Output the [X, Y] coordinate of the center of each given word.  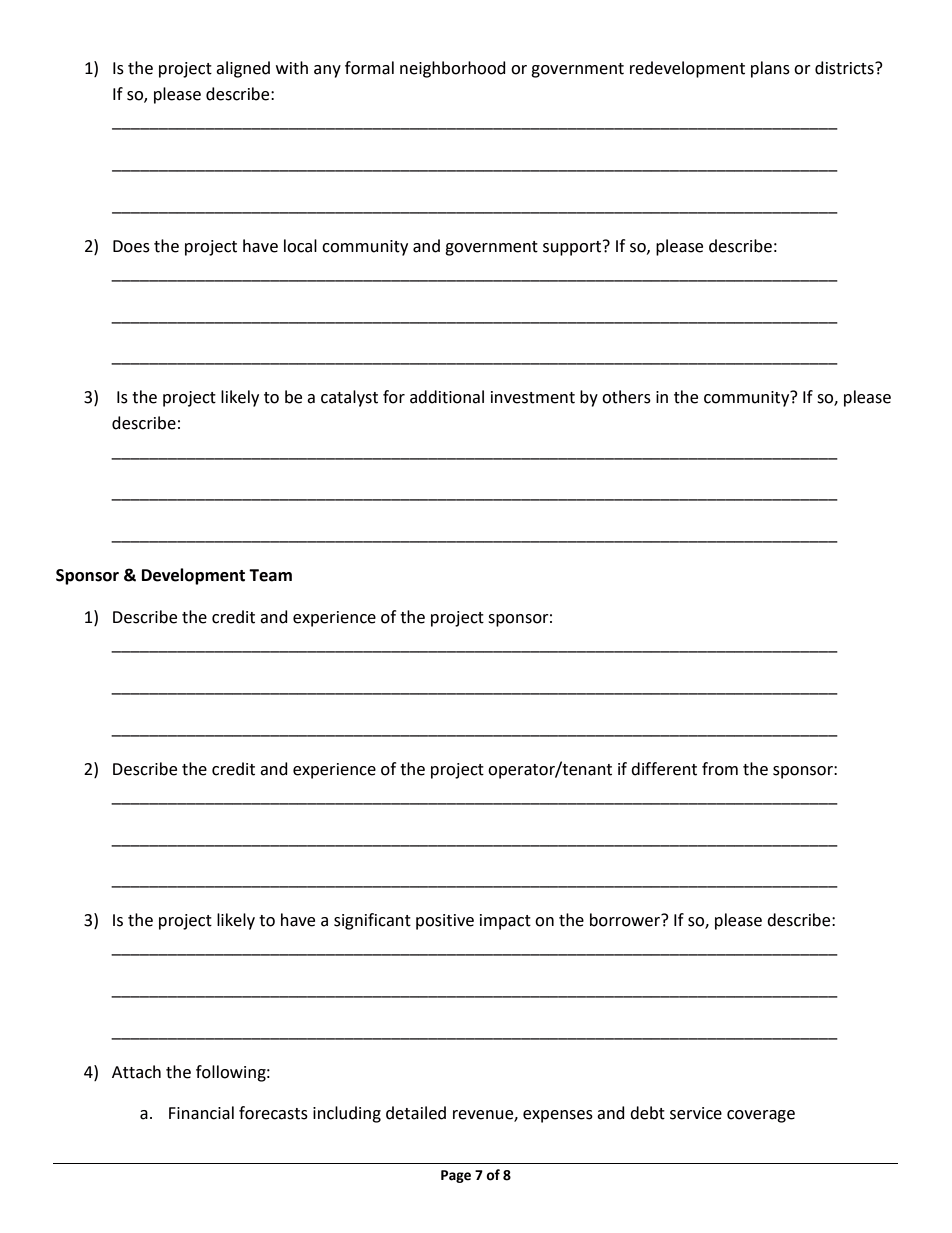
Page [456, 1176]
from [720, 769]
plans [770, 69]
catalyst [349, 398]
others [626, 397]
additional [447, 397]
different [664, 769]
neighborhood [453, 69]
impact [505, 922]
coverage [761, 1116]
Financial [201, 1113]
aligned [243, 69]
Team [270, 575]
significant [372, 921]
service [696, 1113]
